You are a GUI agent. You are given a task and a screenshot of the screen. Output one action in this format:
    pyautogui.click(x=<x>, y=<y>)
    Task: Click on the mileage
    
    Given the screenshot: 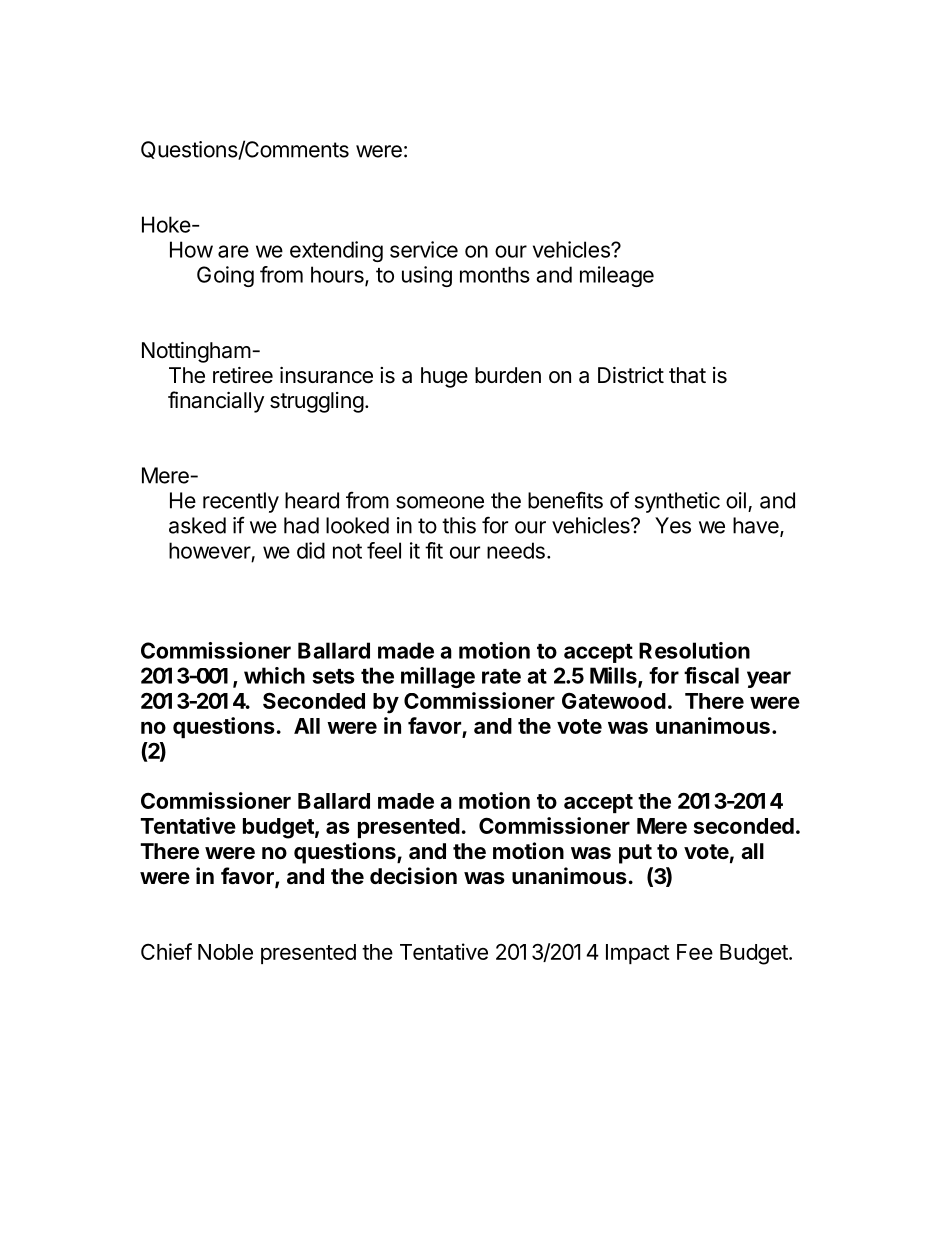 What is the action you would take?
    pyautogui.click(x=617, y=276)
